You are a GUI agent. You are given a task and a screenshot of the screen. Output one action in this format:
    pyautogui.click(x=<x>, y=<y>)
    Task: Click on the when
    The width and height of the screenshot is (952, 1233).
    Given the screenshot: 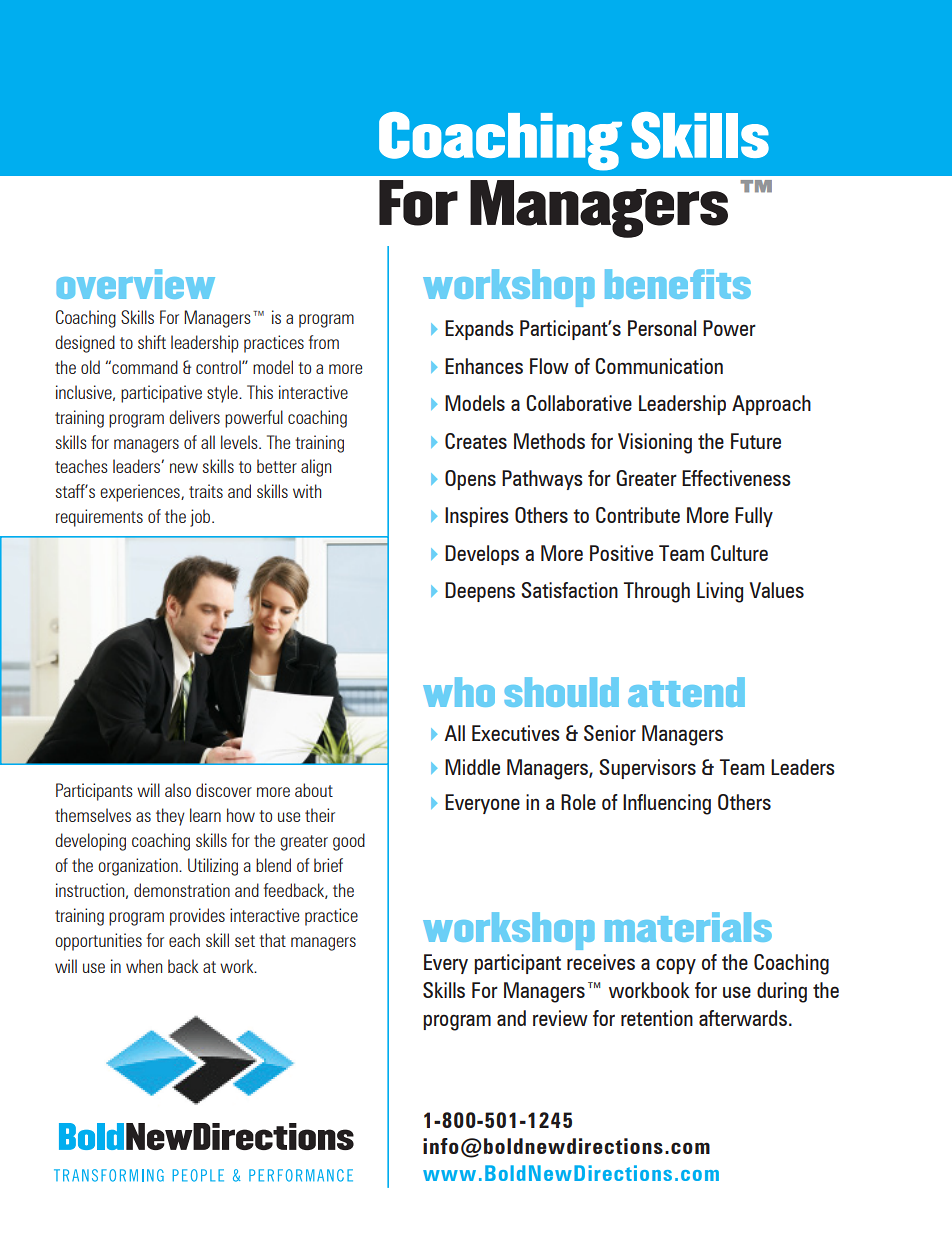 What is the action you would take?
    pyautogui.click(x=144, y=966)
